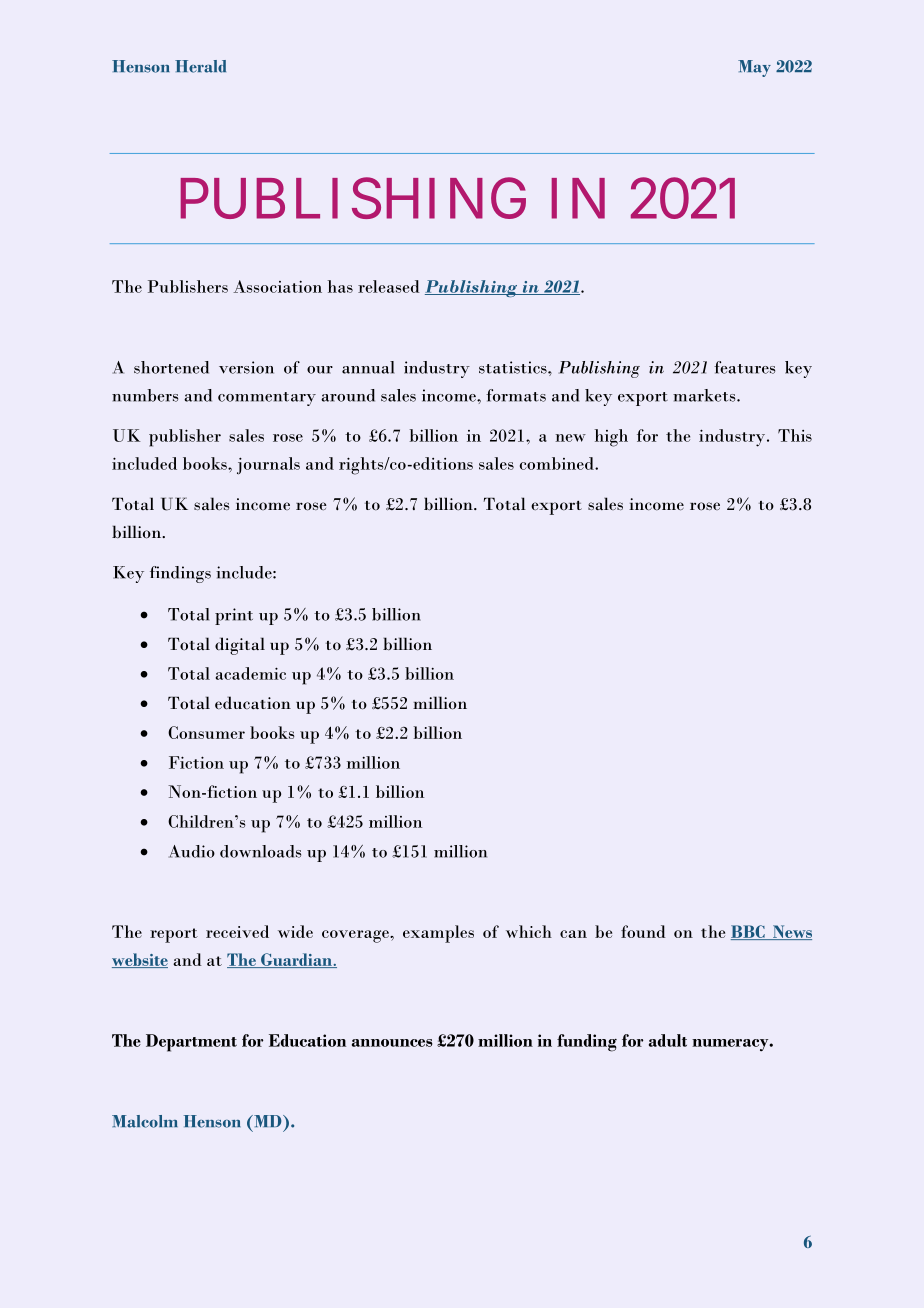  Describe the element at coordinates (389, 286) in the screenshot. I see `released` at that location.
